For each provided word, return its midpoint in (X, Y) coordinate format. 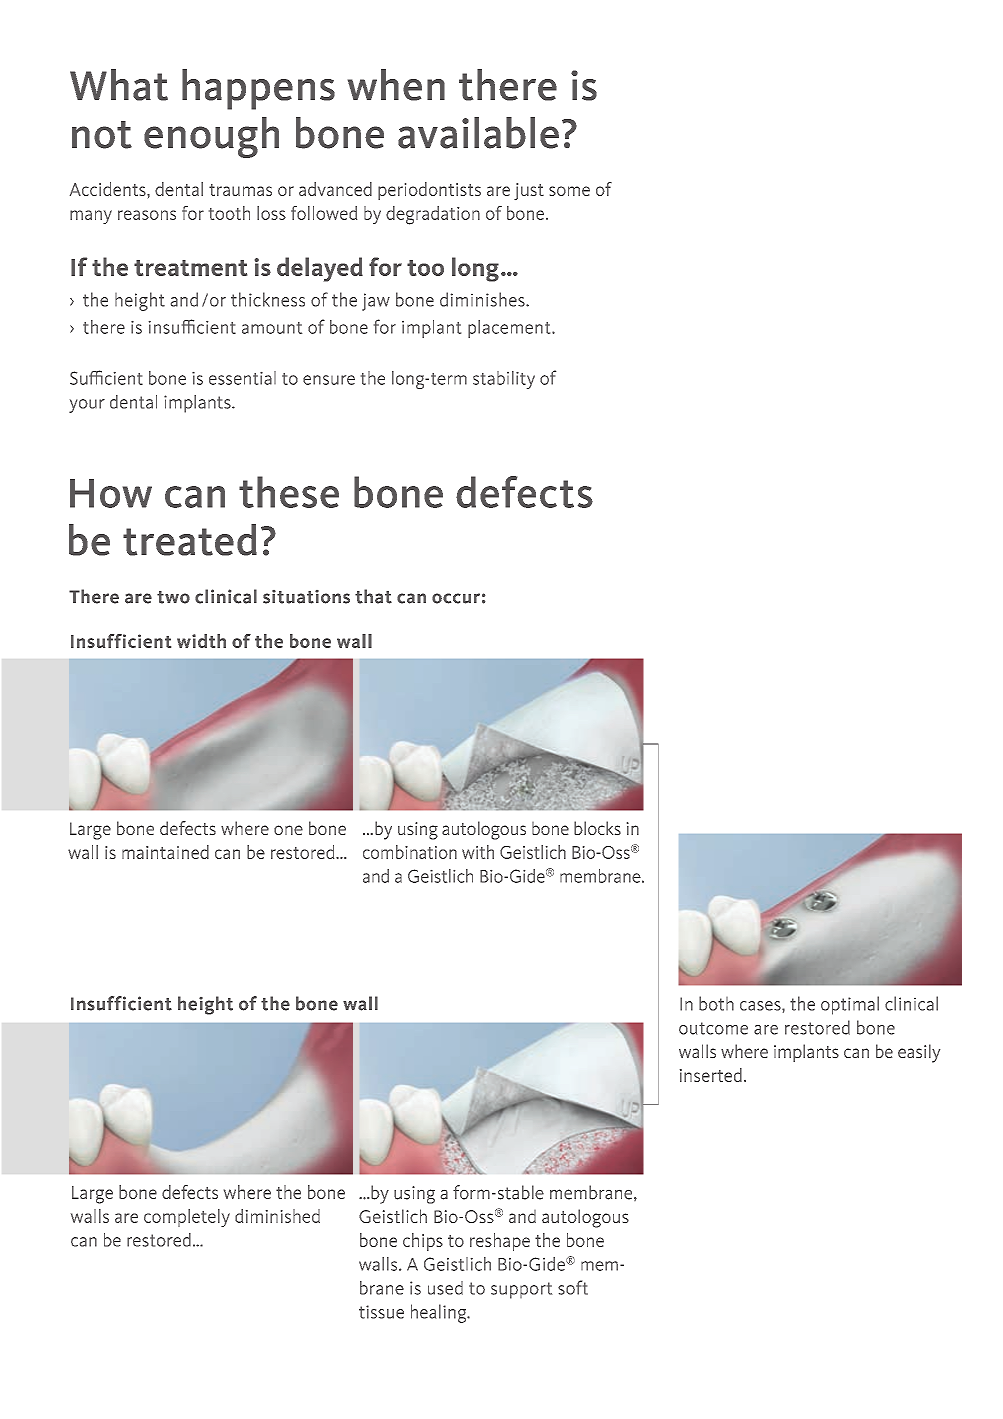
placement (510, 329)
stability (504, 380)
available (478, 133)
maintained (165, 852)
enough (211, 137)
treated (190, 540)
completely (187, 1218)
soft (573, 1287)
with (478, 852)
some (569, 191)
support (521, 1290)
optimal (850, 1005)
